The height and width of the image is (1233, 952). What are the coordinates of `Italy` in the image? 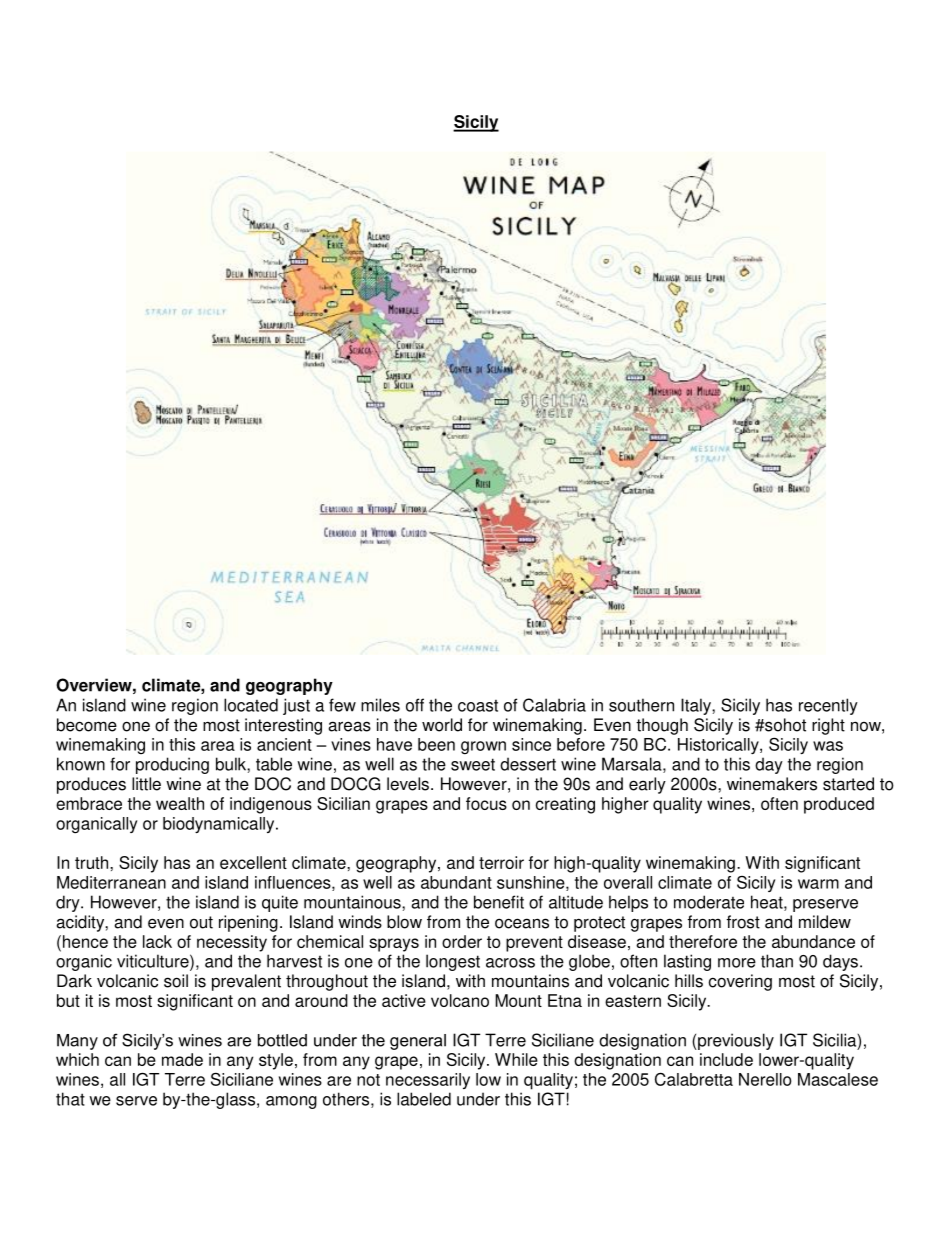 It's located at (697, 706).
